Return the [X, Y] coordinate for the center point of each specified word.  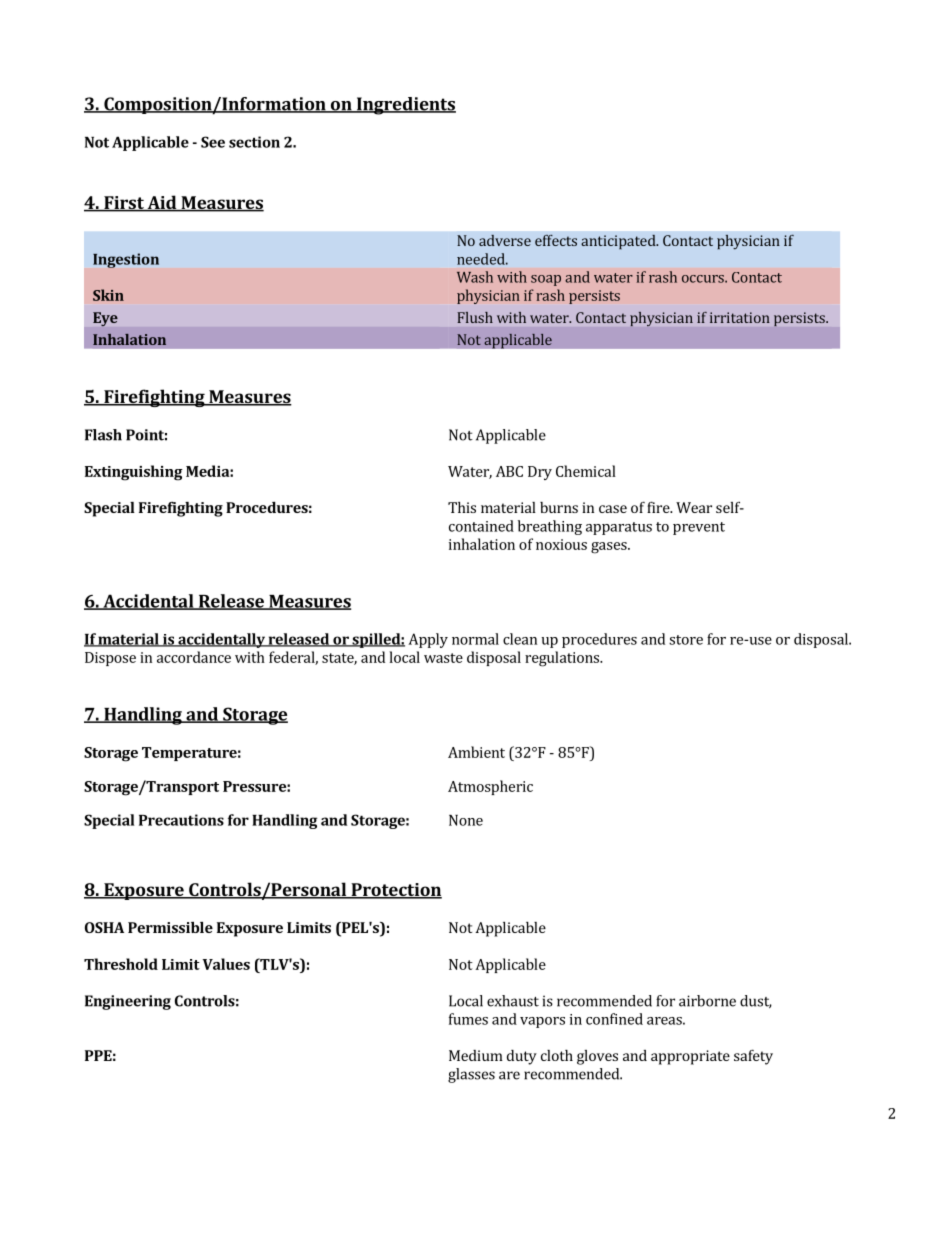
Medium [476, 1055]
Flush [475, 317]
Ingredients [405, 106]
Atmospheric [490, 787]
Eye [105, 319]
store [686, 640]
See [213, 142]
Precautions [181, 820]
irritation [740, 317]
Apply [428, 640]
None [466, 820]
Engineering [128, 1002]
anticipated [619, 242]
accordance [194, 657]
